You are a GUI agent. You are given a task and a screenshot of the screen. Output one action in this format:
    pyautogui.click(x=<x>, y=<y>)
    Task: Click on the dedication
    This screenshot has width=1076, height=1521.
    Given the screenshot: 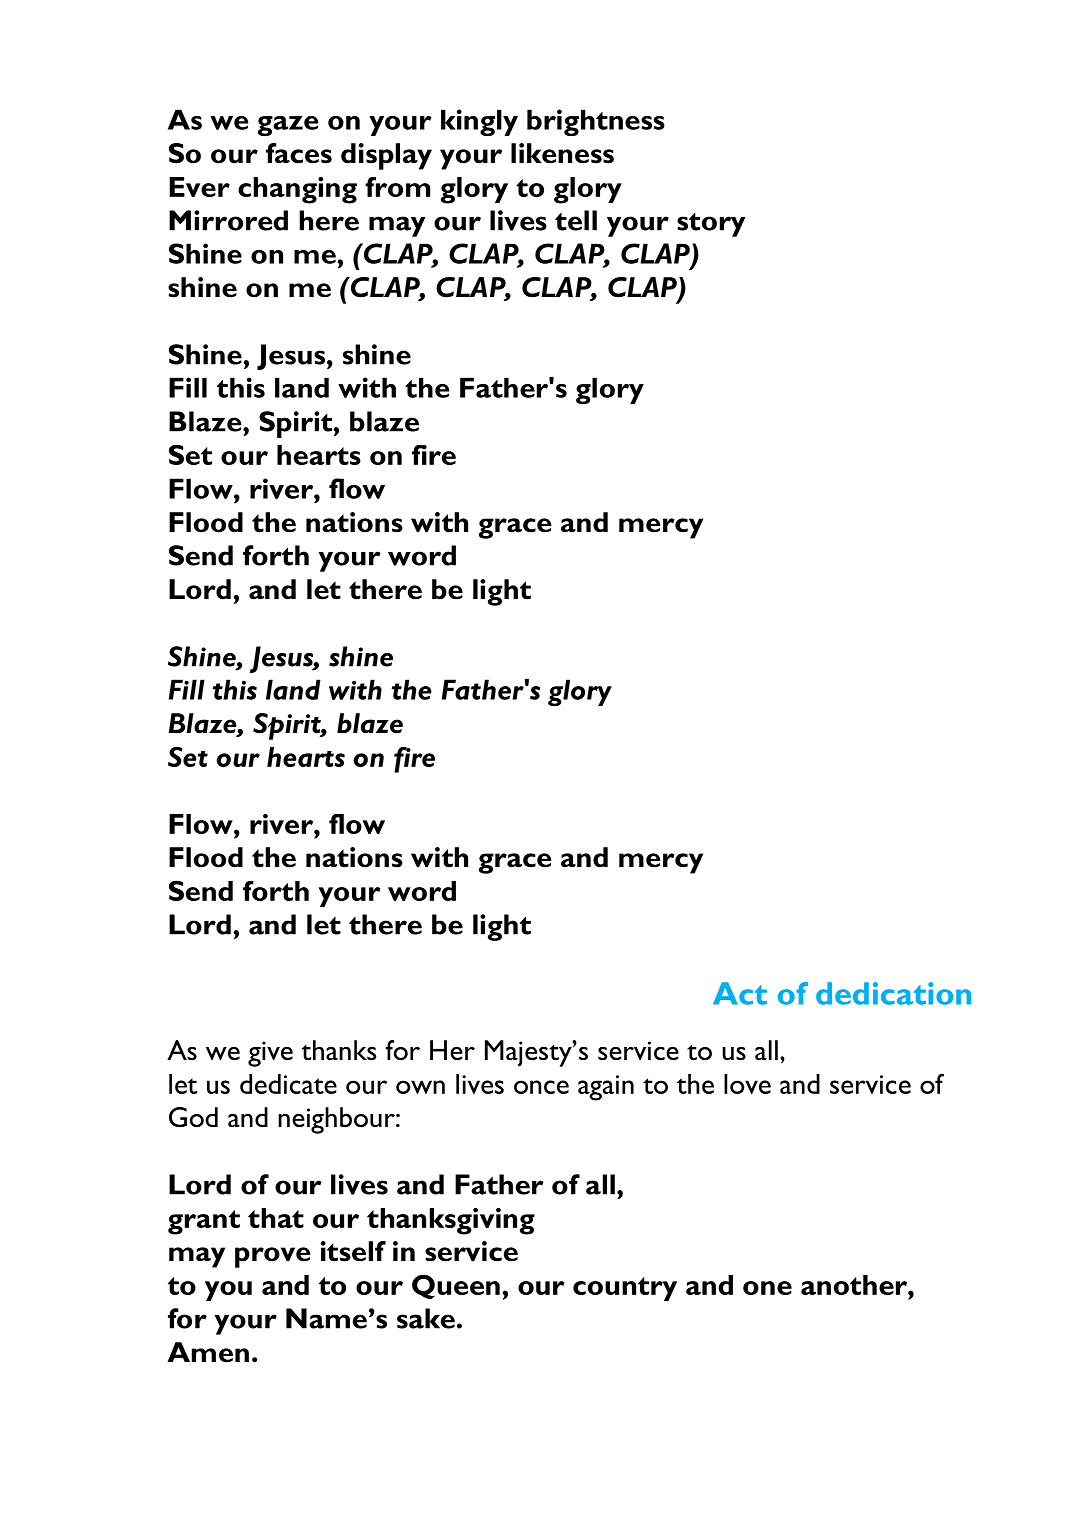 What is the action you would take?
    pyautogui.click(x=893, y=993)
